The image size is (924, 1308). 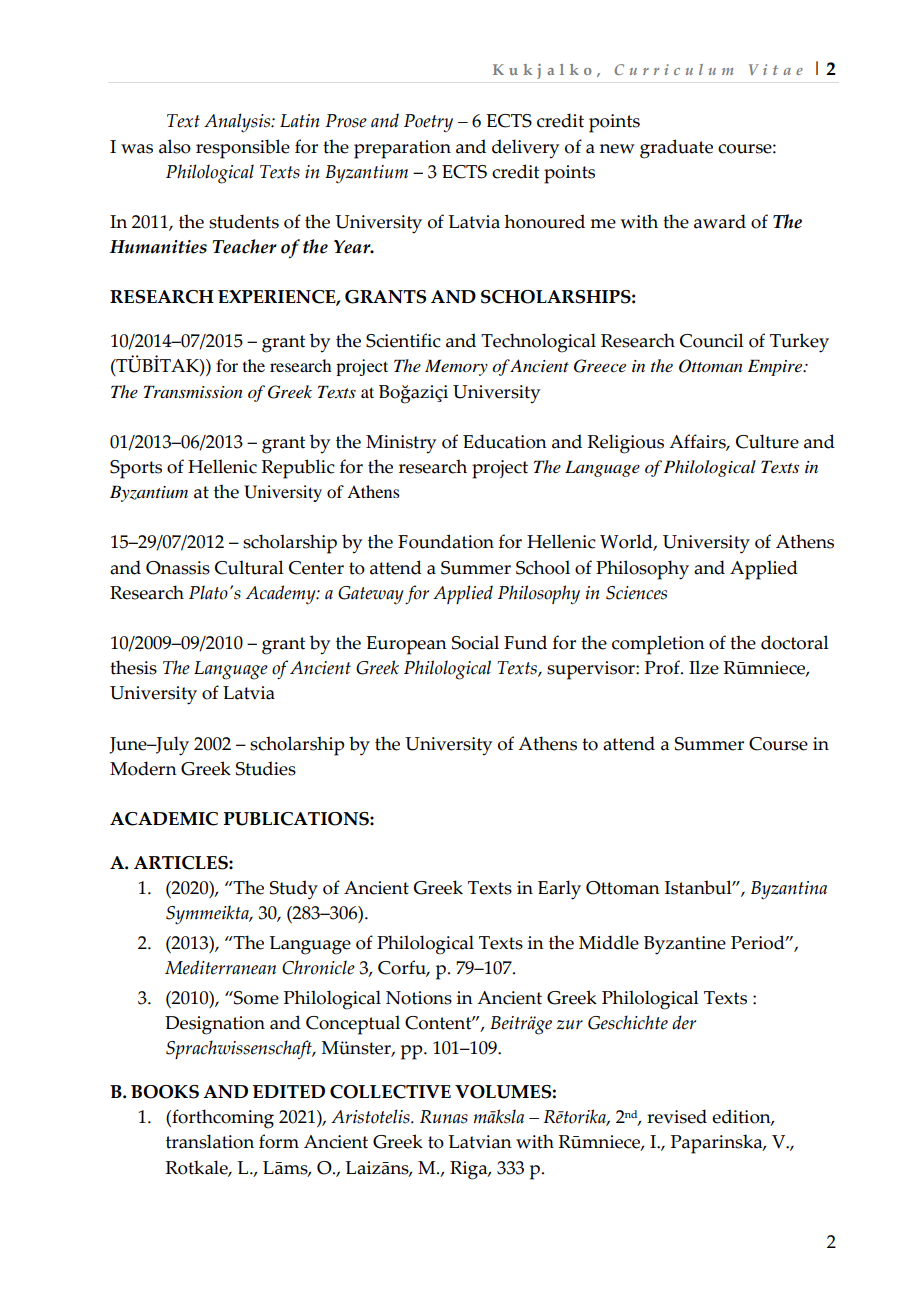 I want to click on completion, so click(x=658, y=645).
